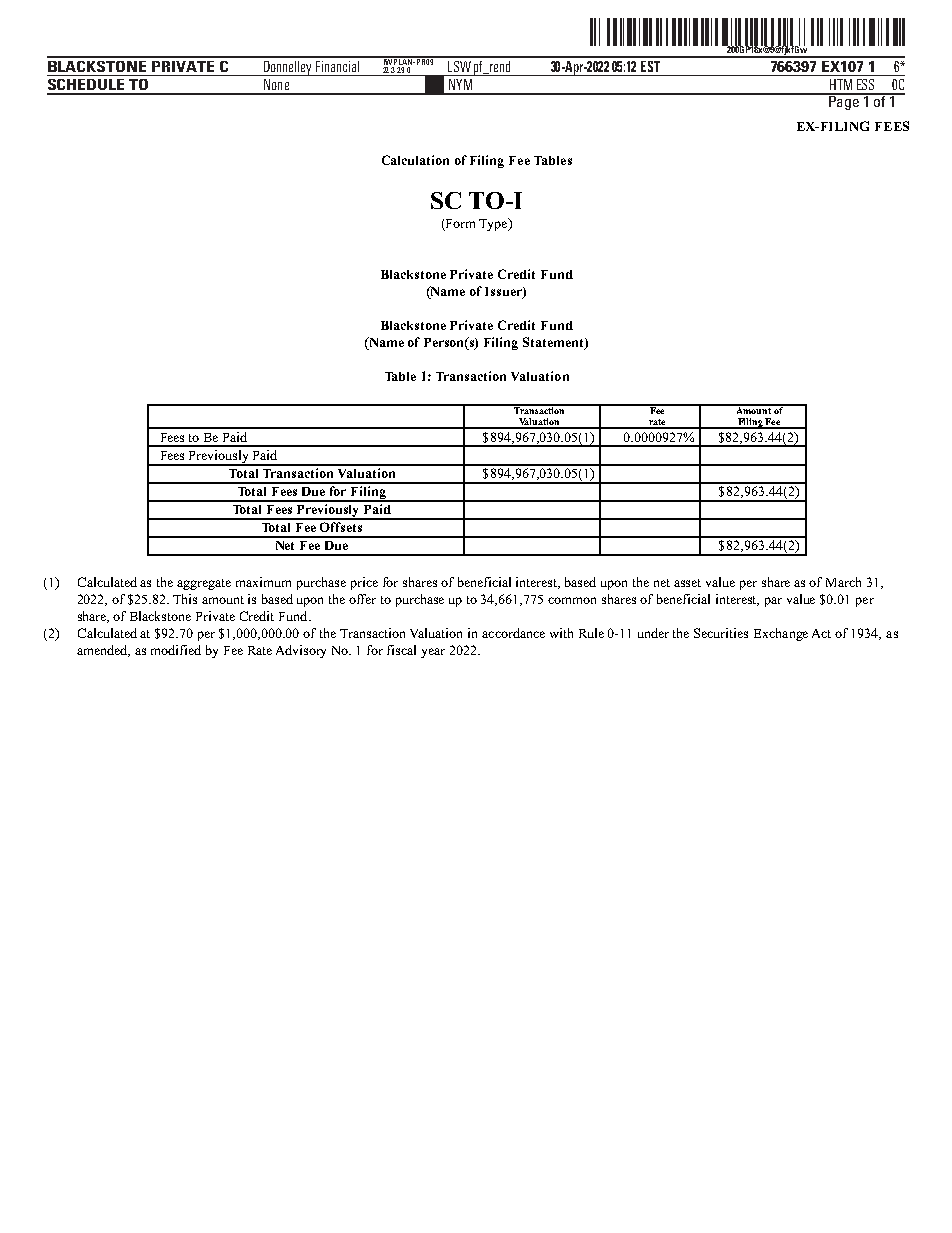  What do you see at coordinates (415, 160) in the screenshot?
I see `Calculation` at bounding box center [415, 160].
